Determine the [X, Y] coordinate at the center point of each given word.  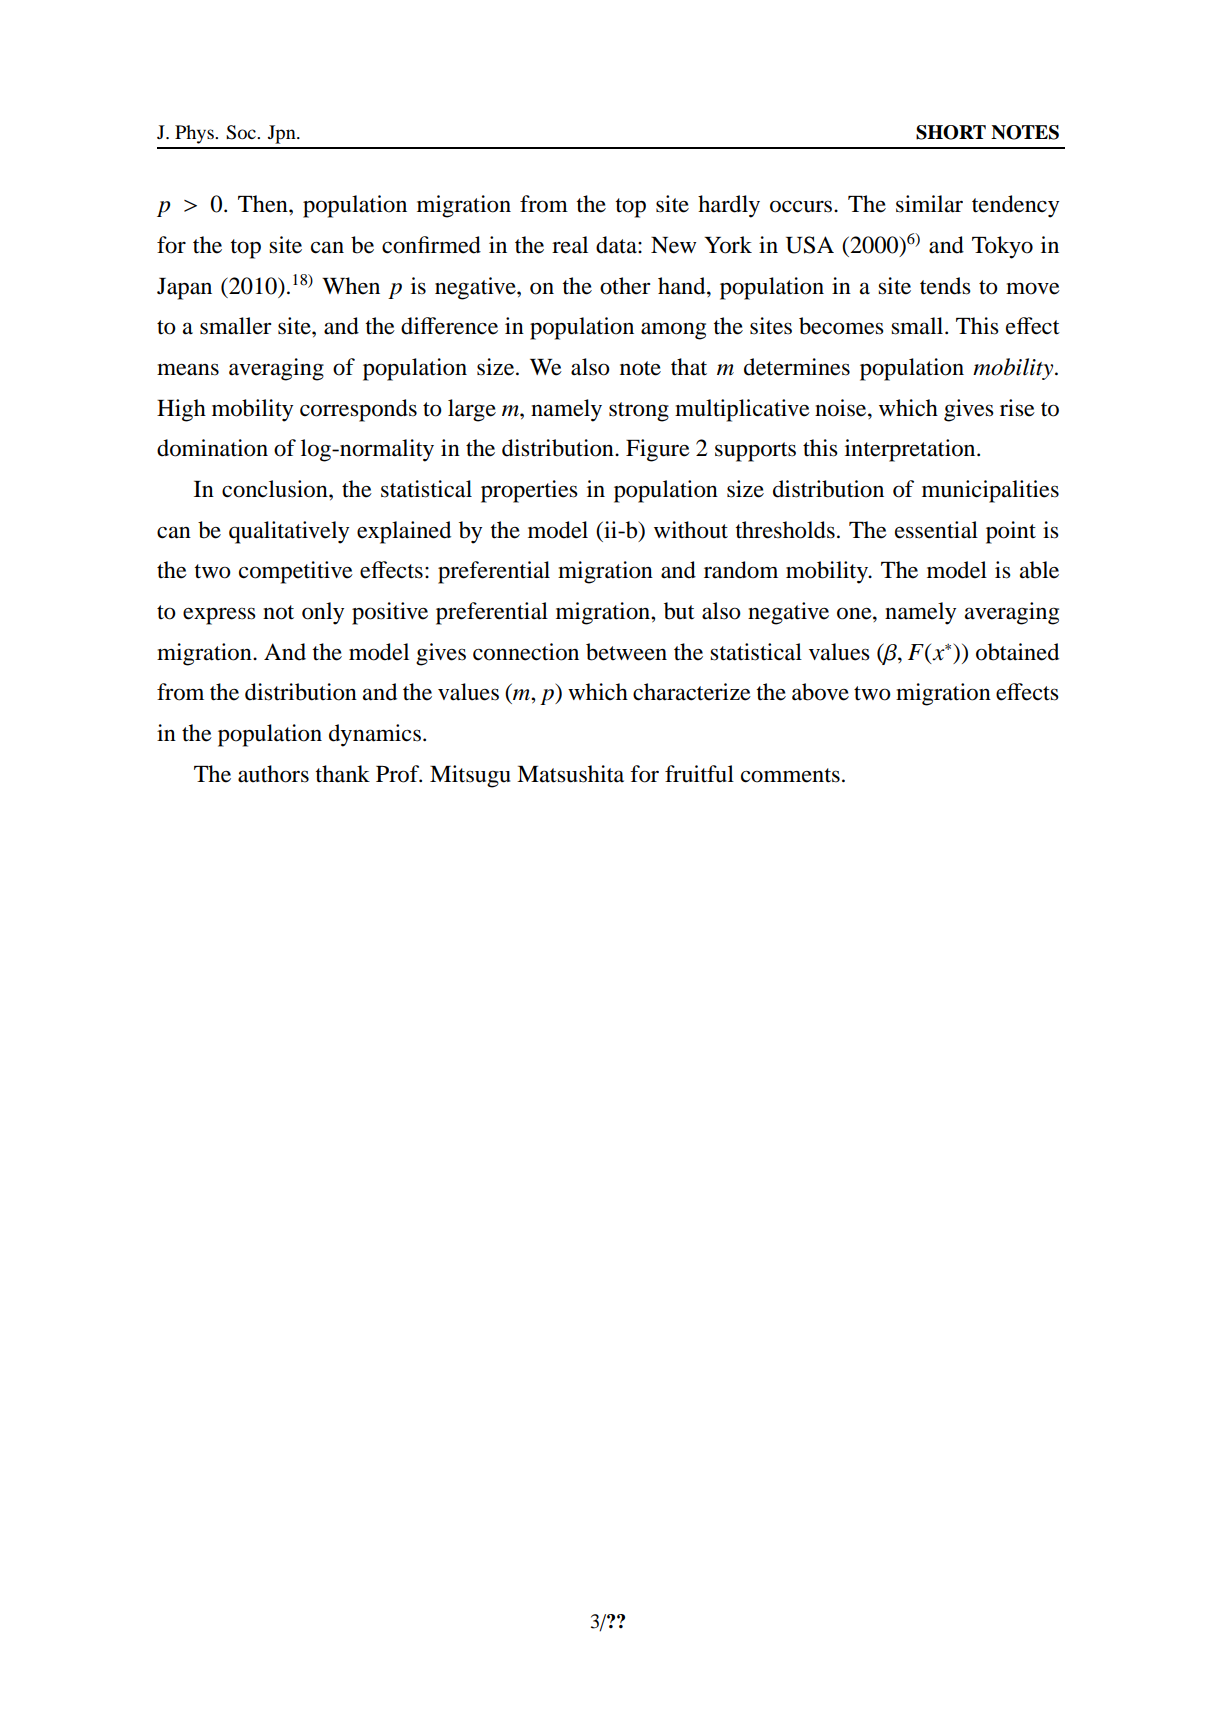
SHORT [951, 132]
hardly [729, 206]
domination [212, 448]
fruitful [699, 774]
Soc [242, 132]
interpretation [911, 450]
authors [273, 774]
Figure [658, 450]
